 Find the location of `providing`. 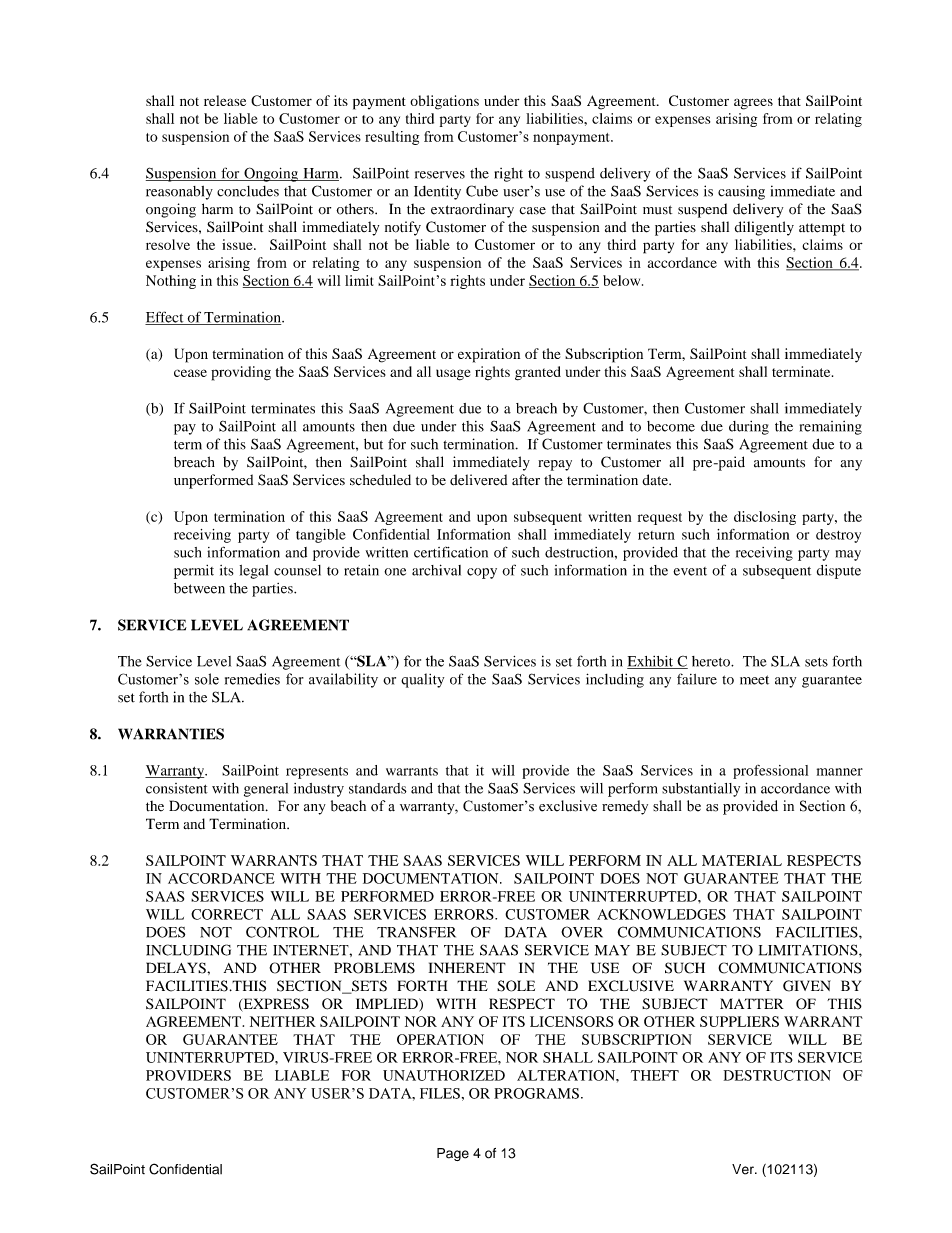

providing is located at coordinates (241, 373).
